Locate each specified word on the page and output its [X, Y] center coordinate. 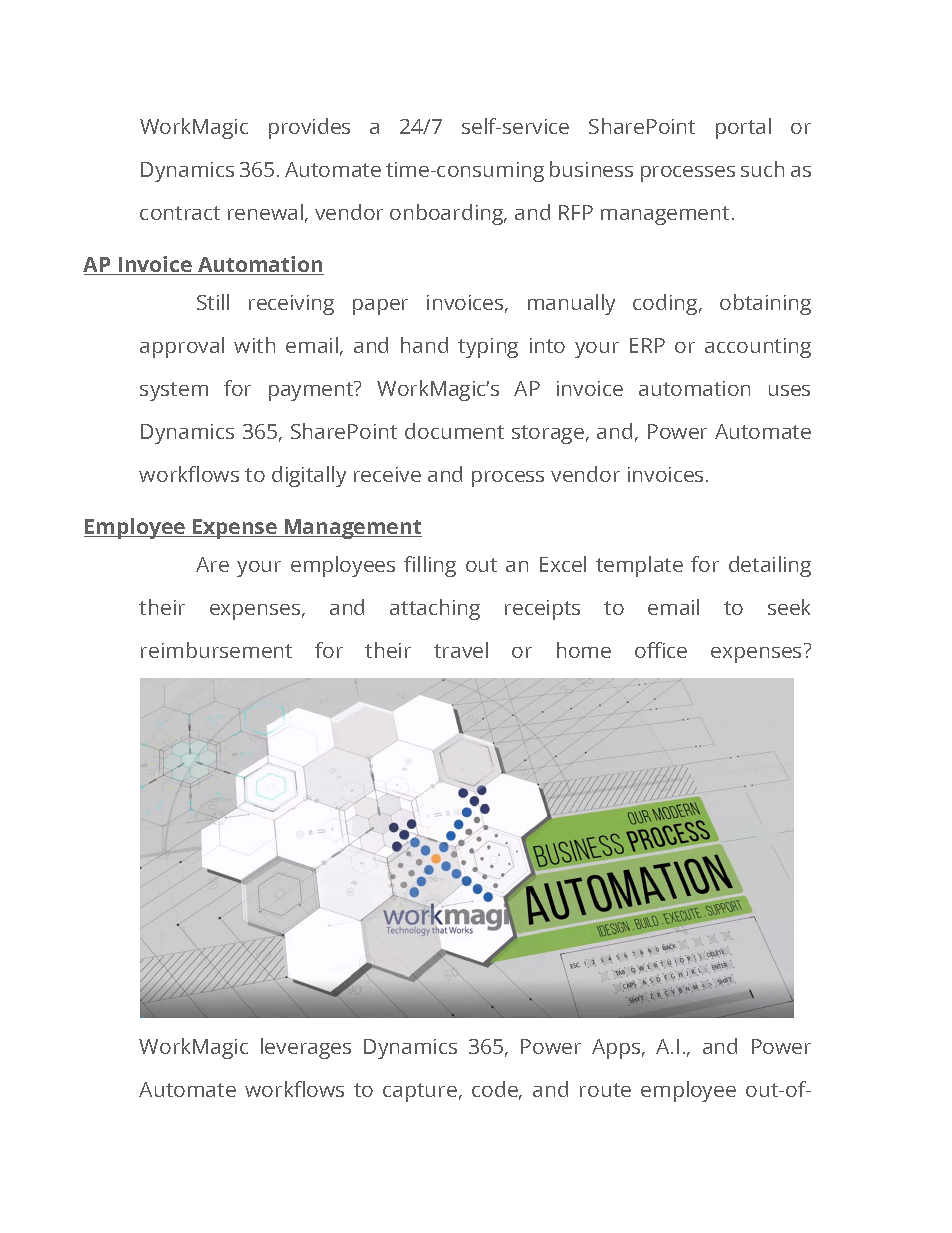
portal [743, 128]
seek [789, 607]
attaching [435, 609]
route [605, 1090]
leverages [306, 1048]
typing [488, 348]
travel [461, 650]
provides [309, 128]
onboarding [448, 214]
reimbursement [216, 650]
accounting [758, 348]
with [254, 345]
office [661, 650]
